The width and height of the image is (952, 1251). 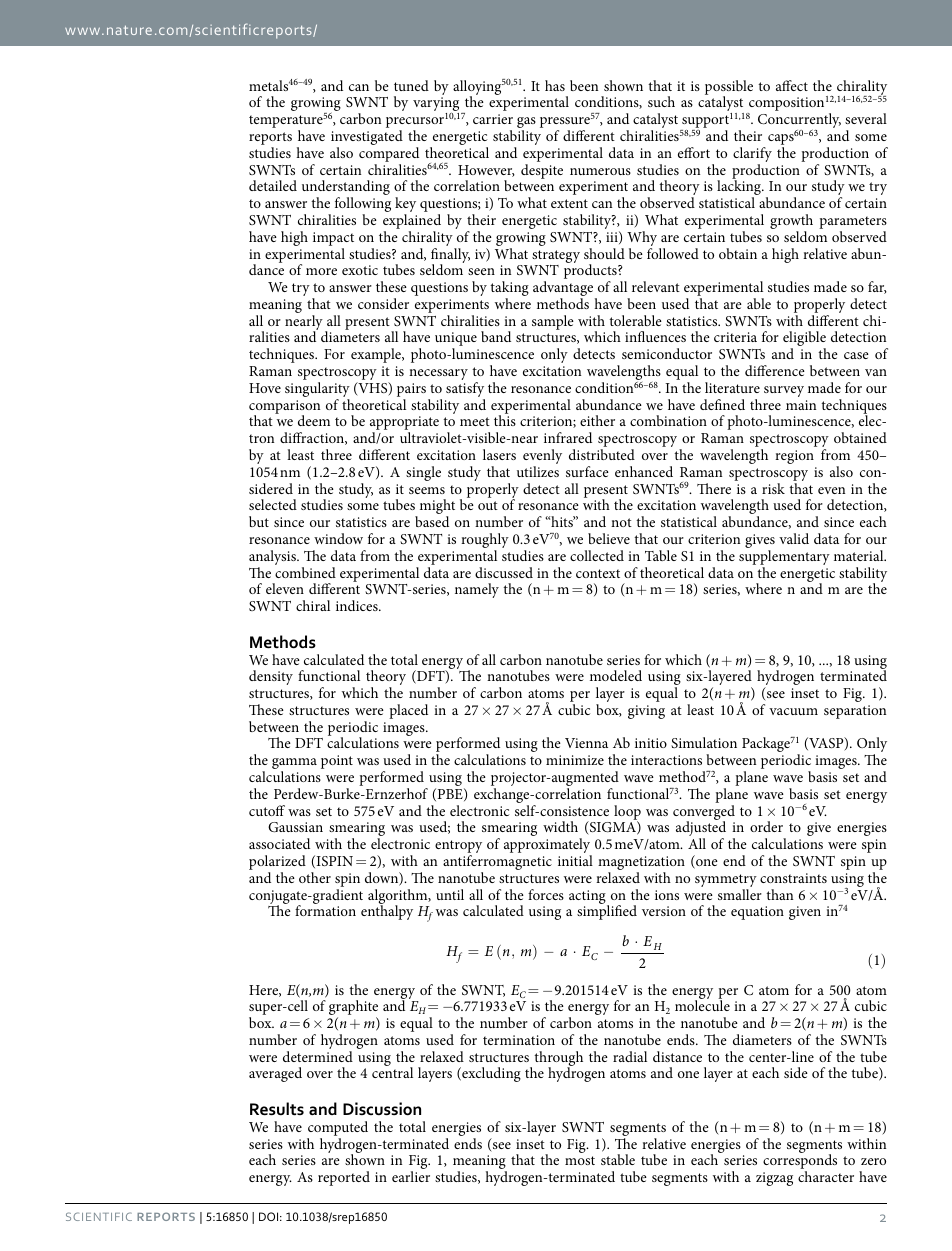 I want to click on modeled, so click(x=616, y=675).
